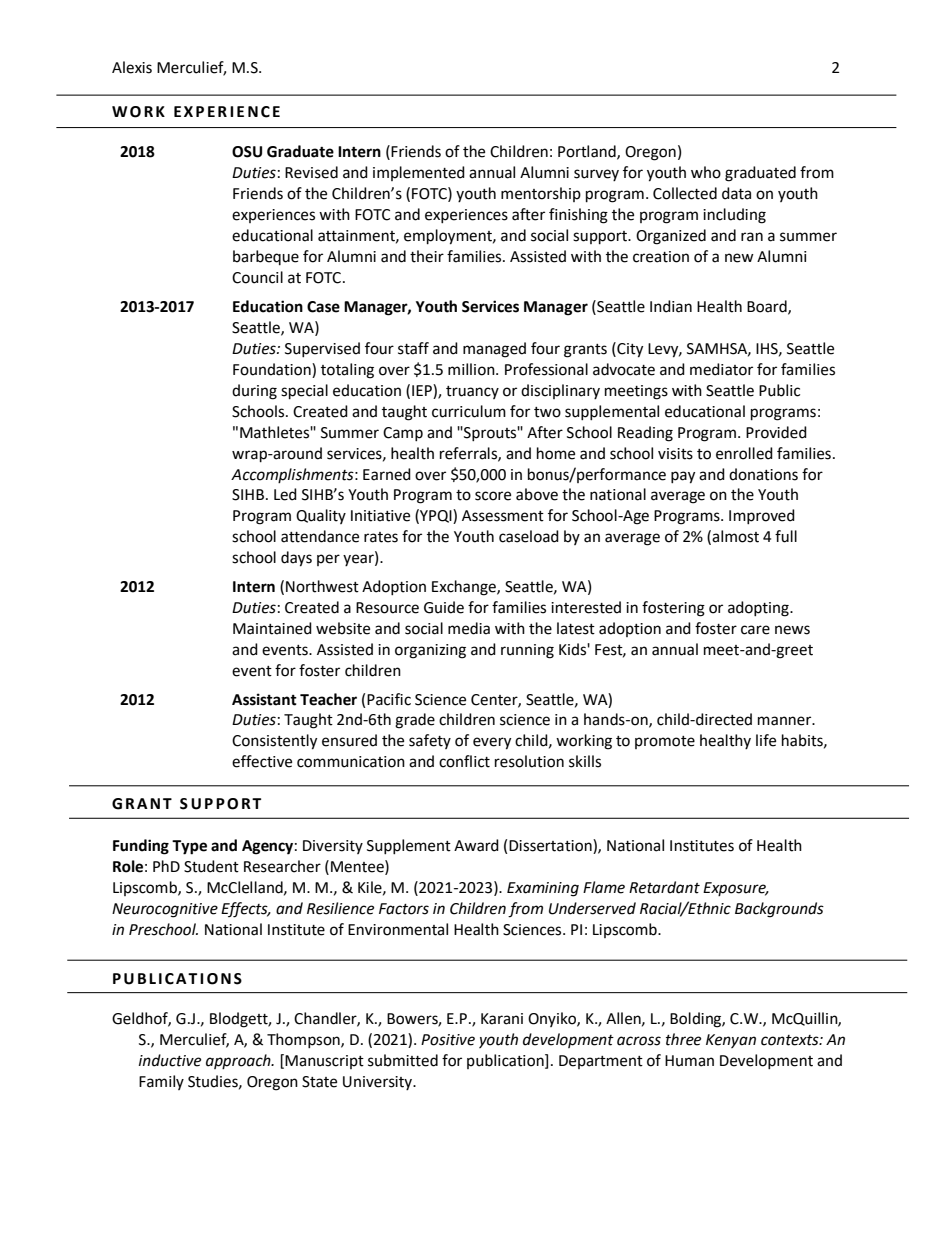  Describe the element at coordinates (239, 1061) in the screenshot. I see `approach` at that location.
